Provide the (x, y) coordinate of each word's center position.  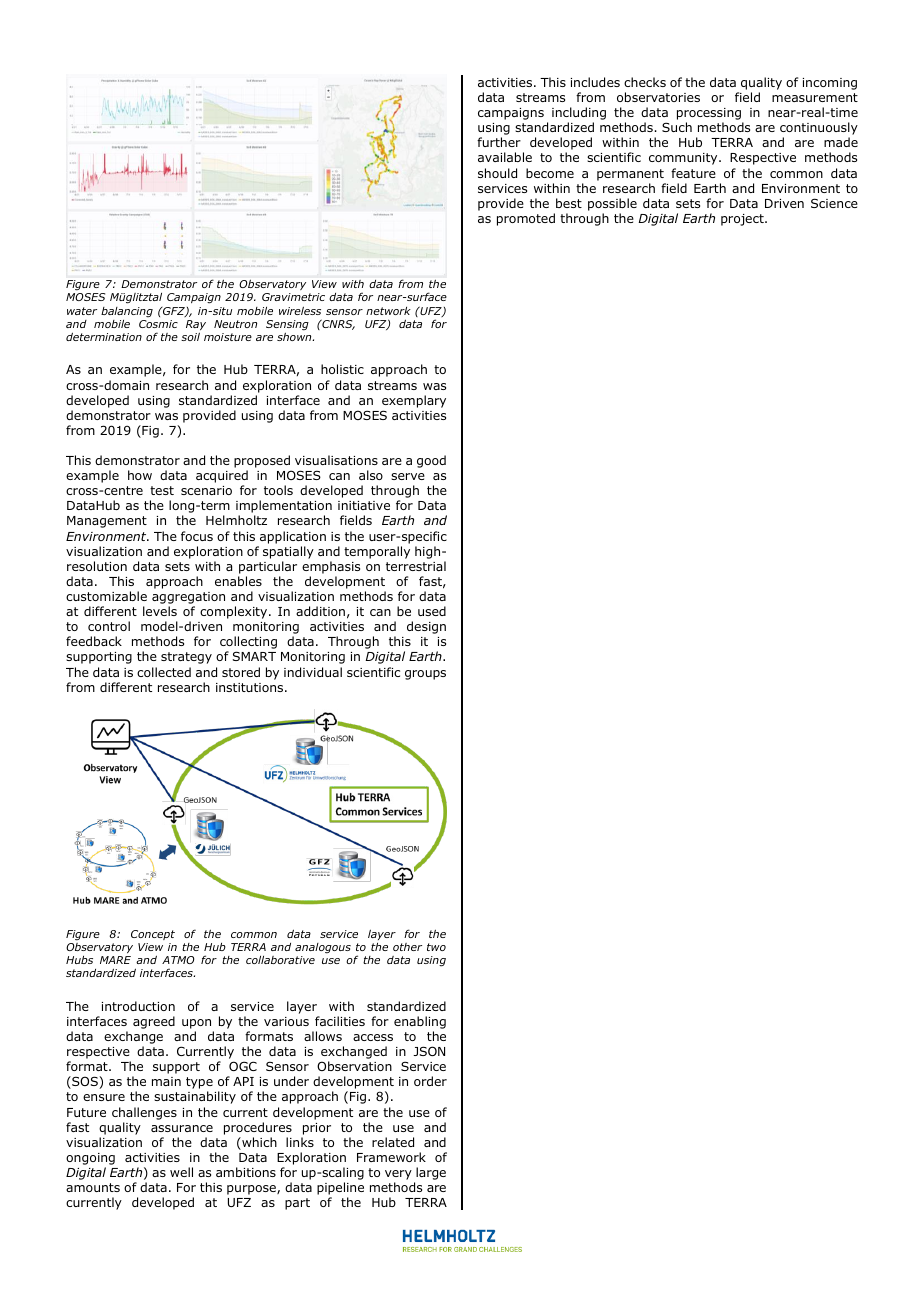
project (743, 220)
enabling (420, 1024)
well (181, 1172)
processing (710, 115)
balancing (127, 312)
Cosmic (158, 324)
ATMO (178, 960)
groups (425, 675)
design (426, 627)
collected (164, 672)
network (388, 311)
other (407, 947)
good (431, 461)
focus (197, 536)
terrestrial (416, 566)
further (499, 142)
